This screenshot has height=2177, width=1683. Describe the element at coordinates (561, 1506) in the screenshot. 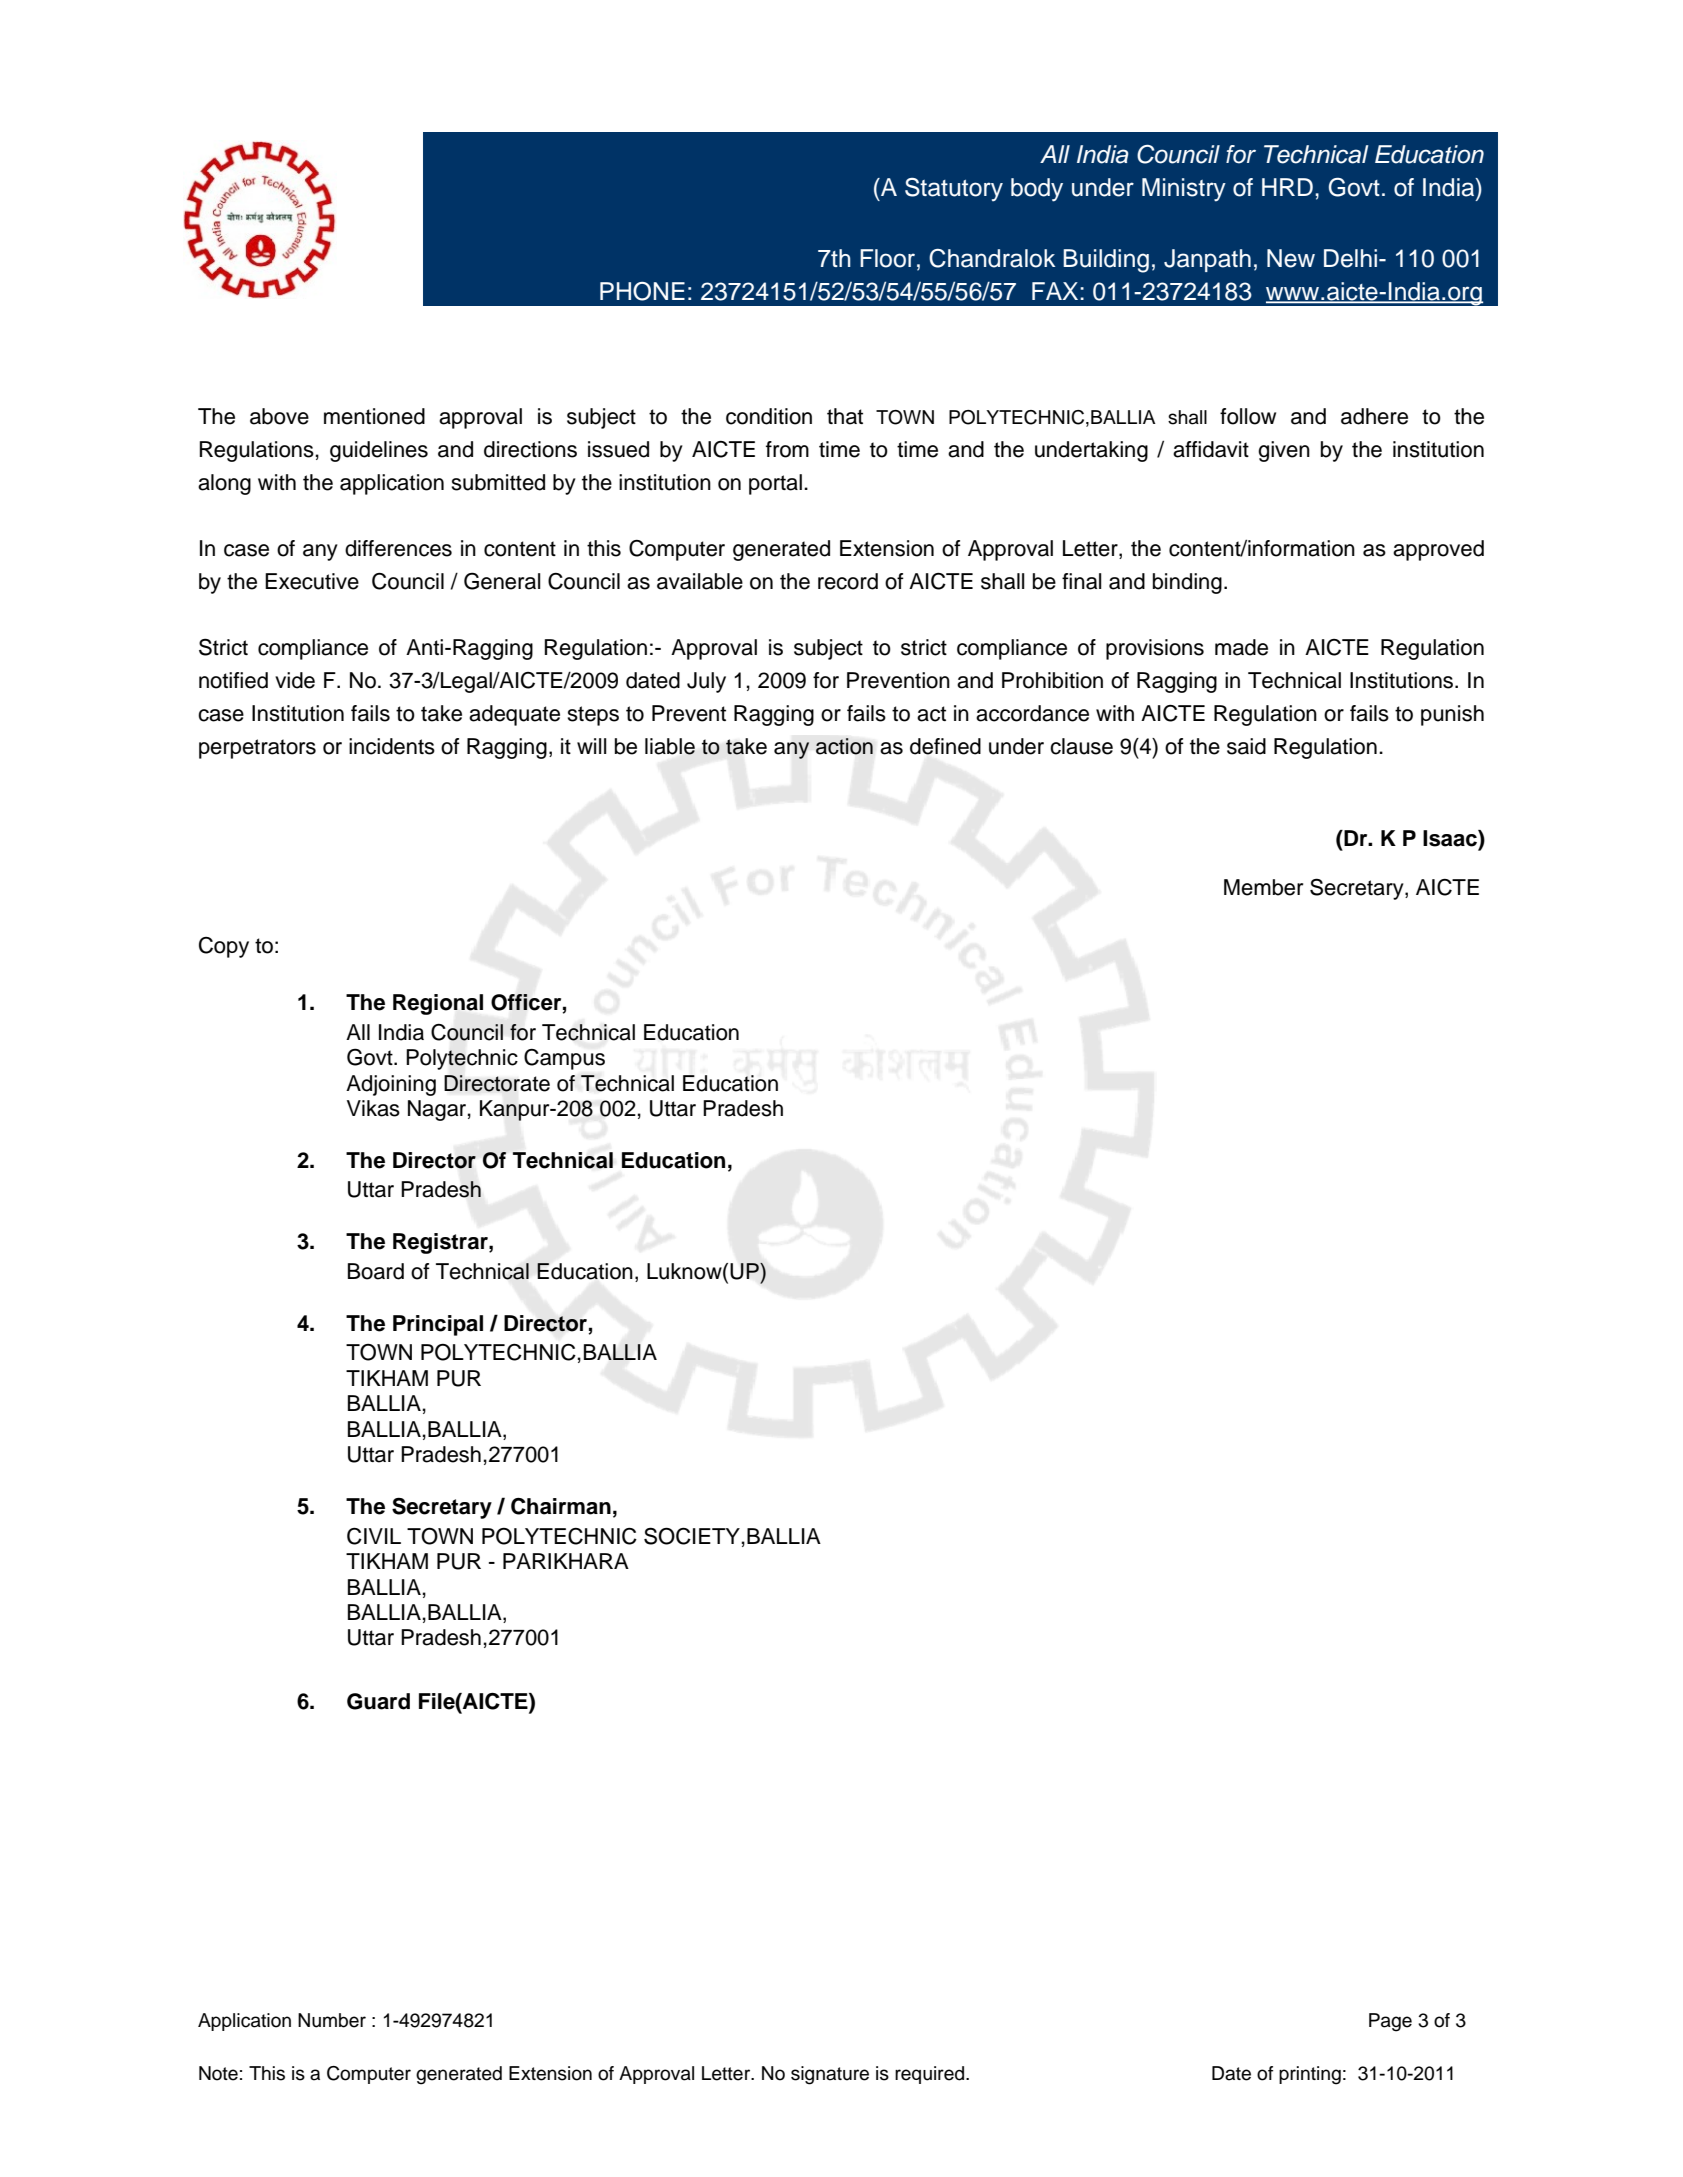

I see `Chairman` at that location.
